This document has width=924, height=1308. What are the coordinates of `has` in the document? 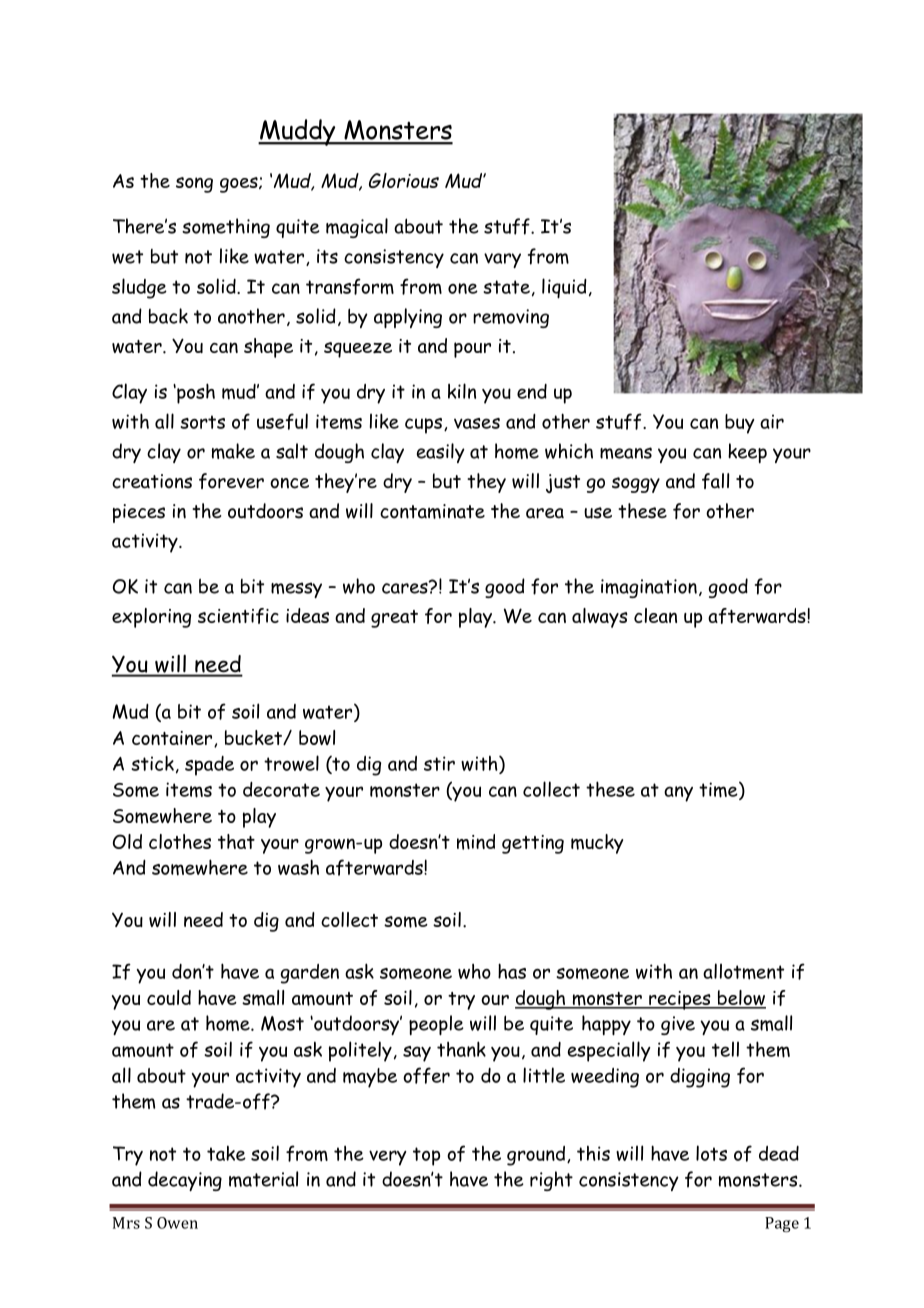 It's located at (512, 971).
